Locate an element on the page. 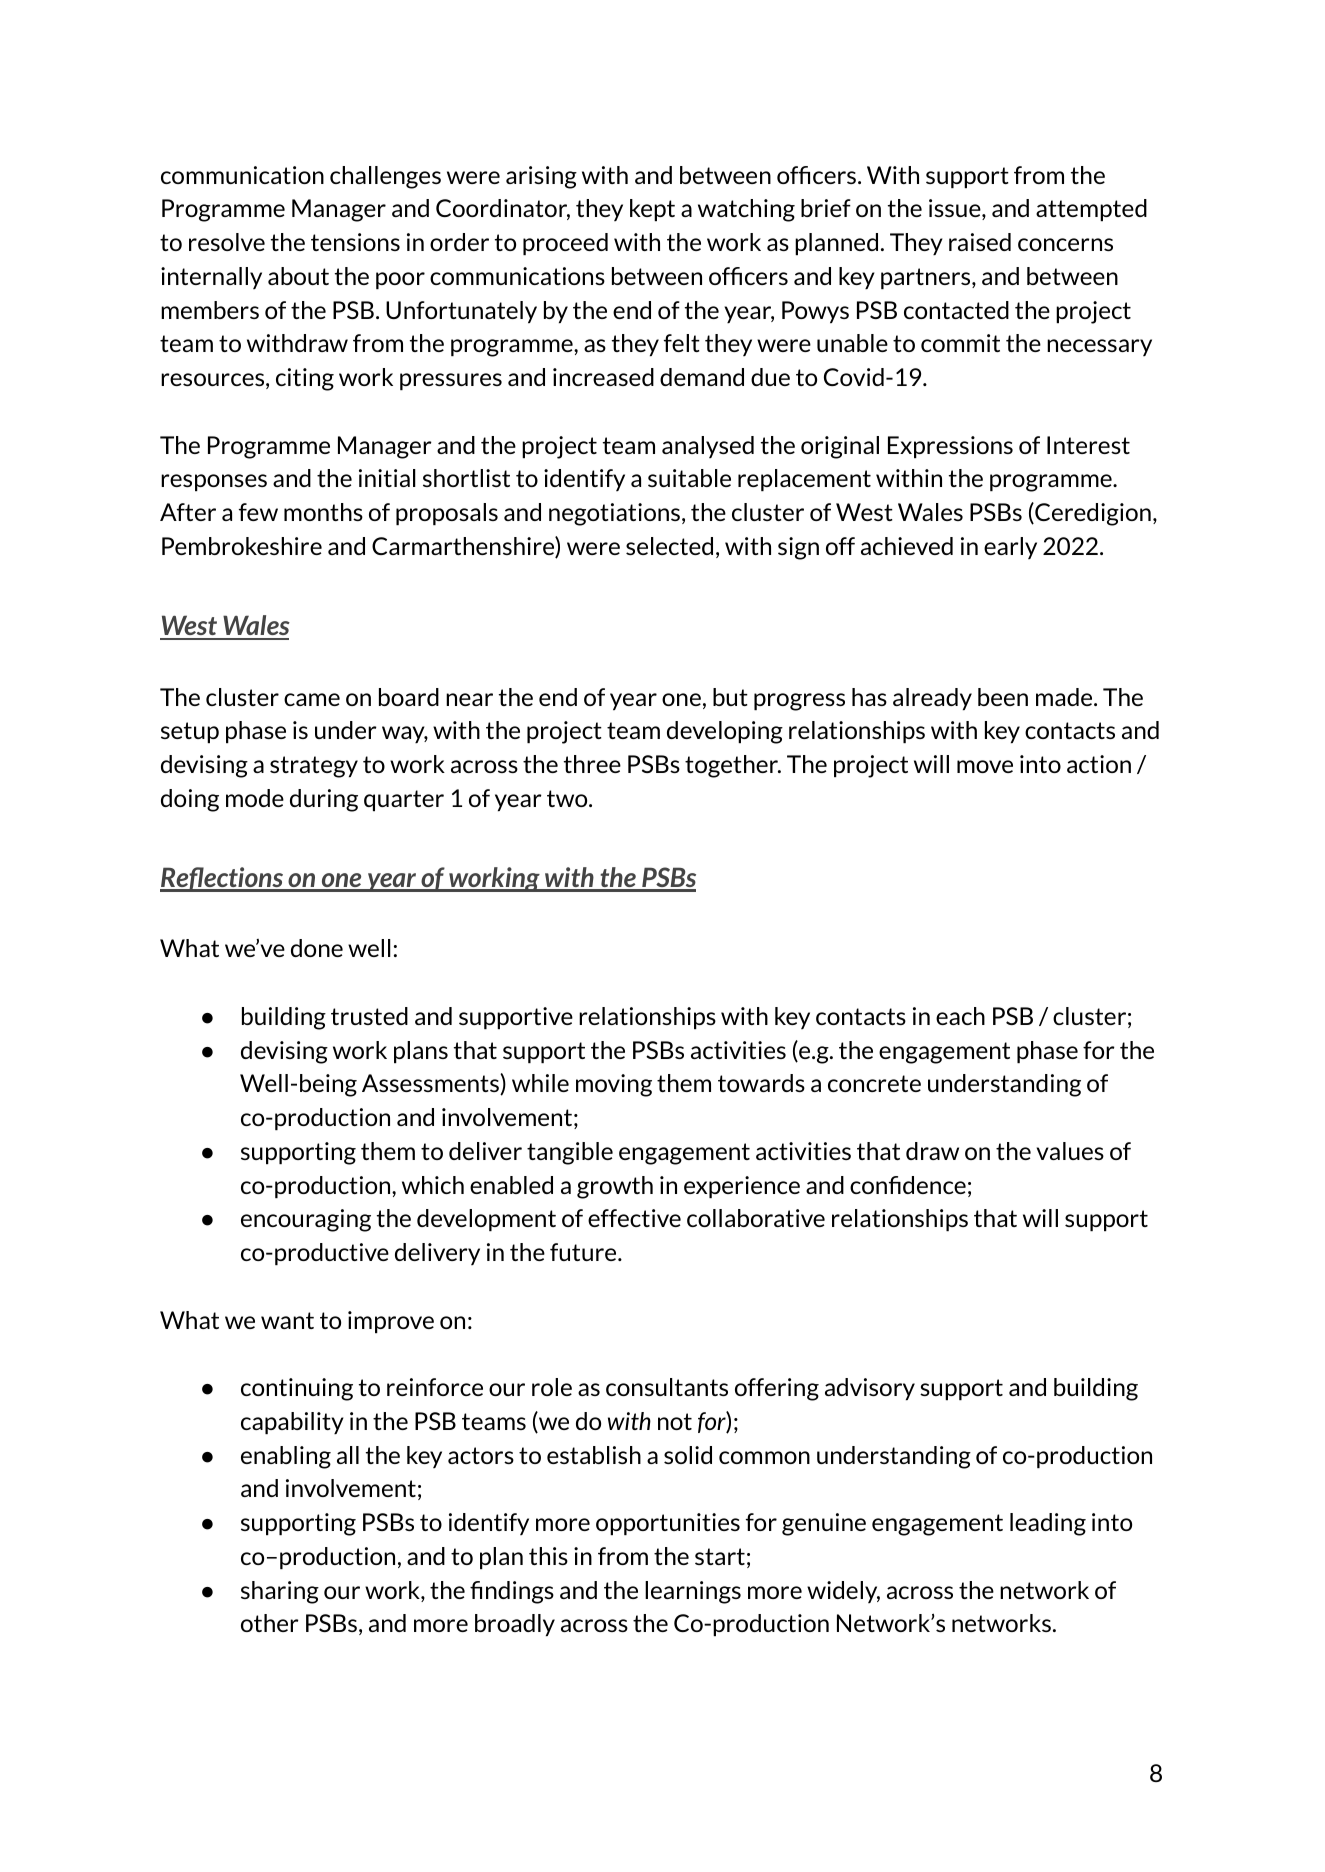  confidence is located at coordinates (908, 1185).
